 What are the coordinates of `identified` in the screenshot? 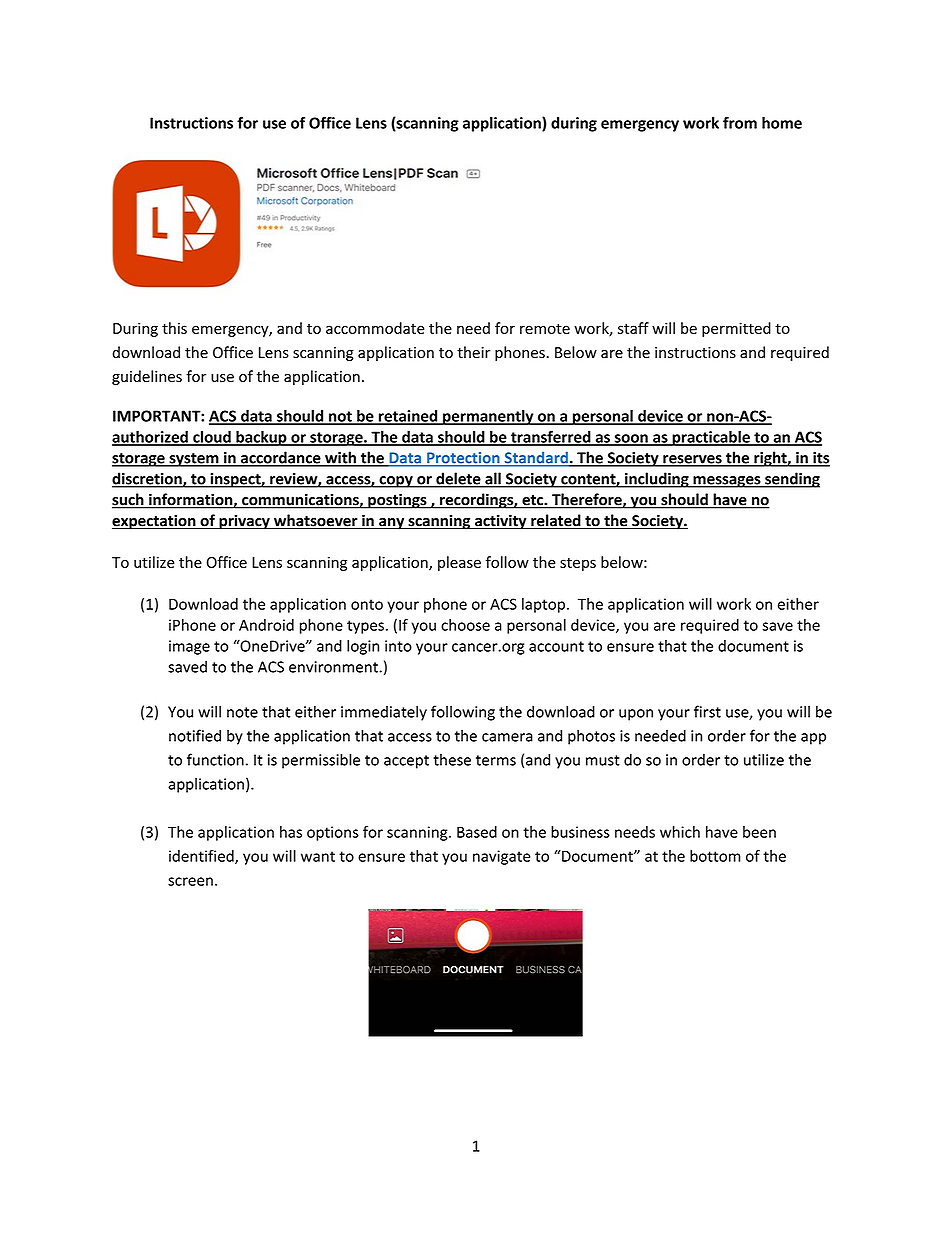 It's located at (202, 857).
